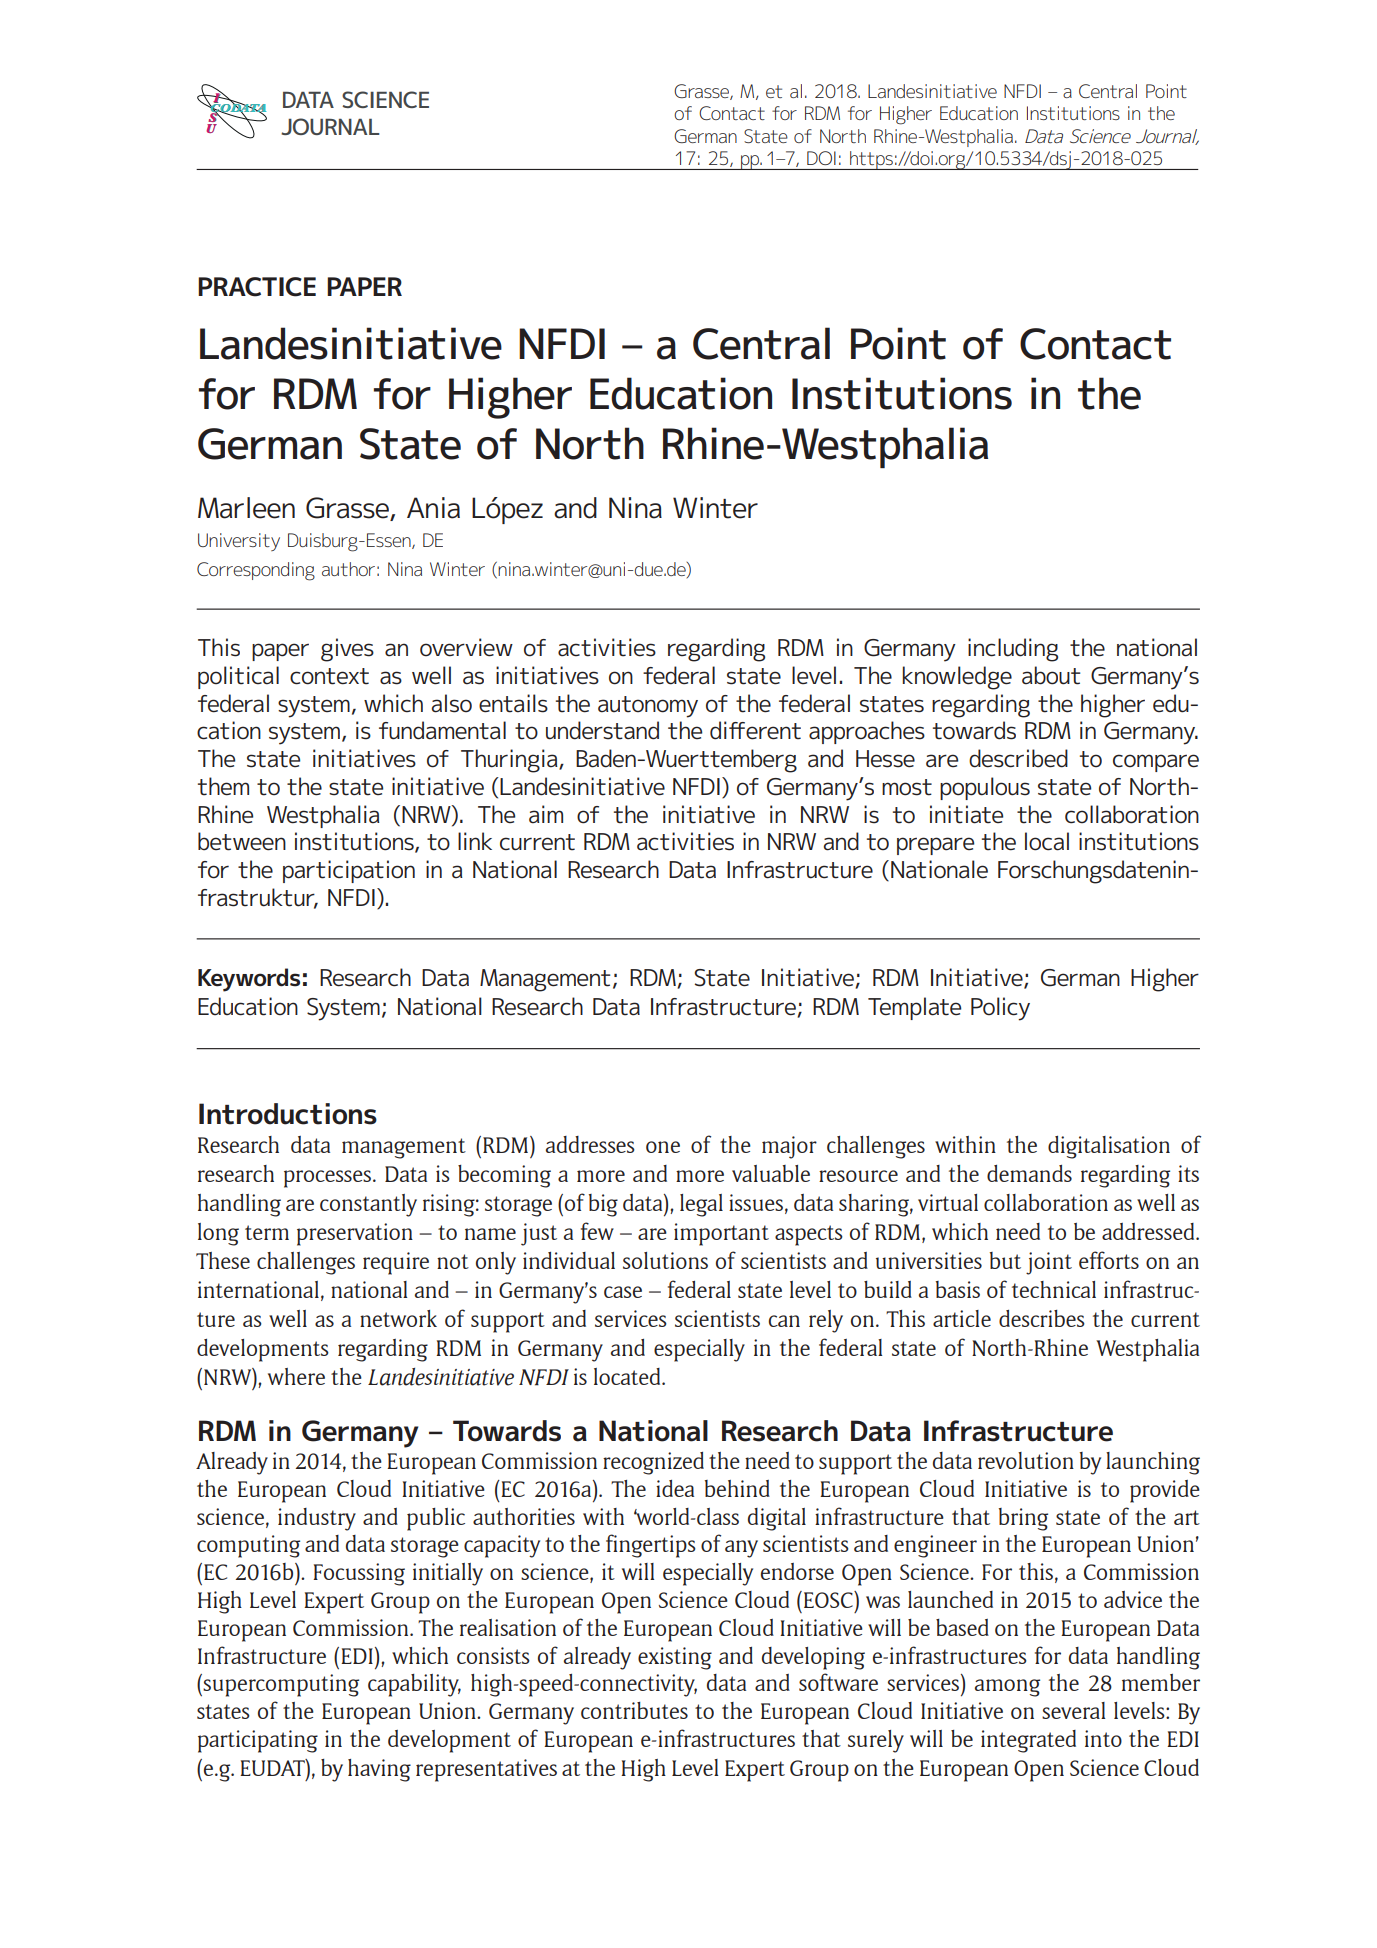 The width and height of the screenshot is (1377, 1948). Describe the element at coordinates (1026, 1460) in the screenshot. I see `revolution` at that location.
